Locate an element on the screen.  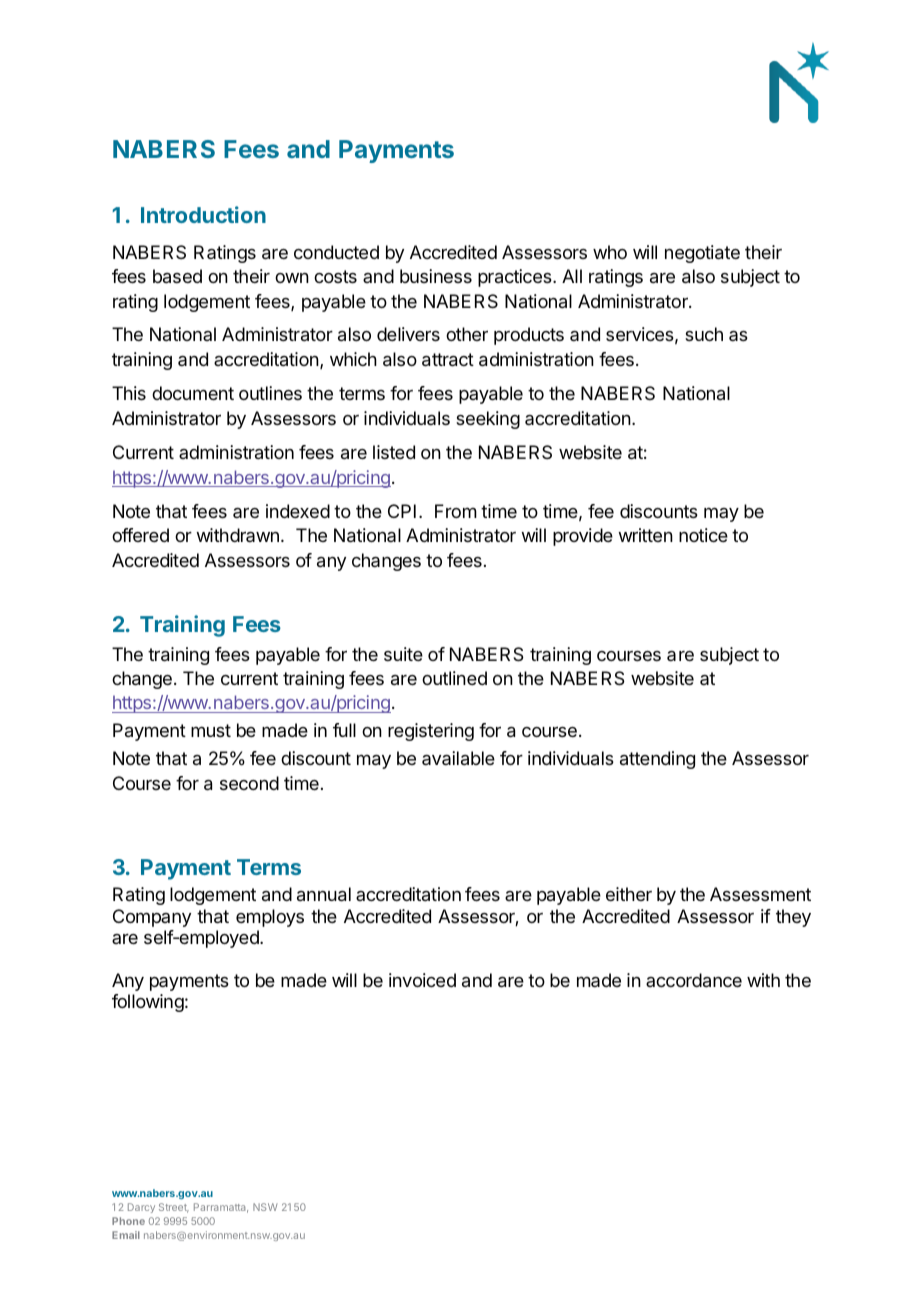
Street is located at coordinates (174, 1208).
